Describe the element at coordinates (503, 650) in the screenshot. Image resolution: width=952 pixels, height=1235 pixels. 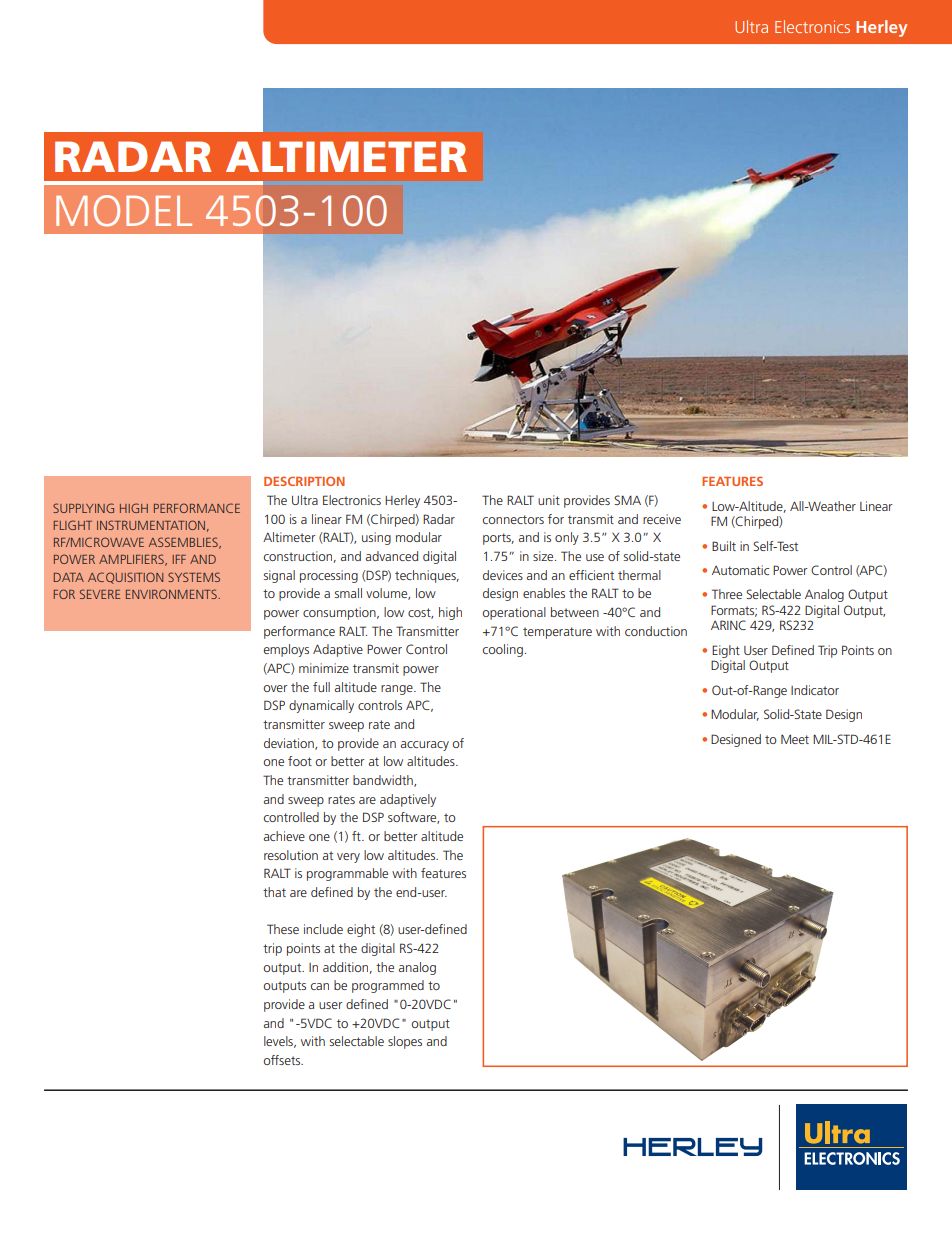
I see `cooling` at that location.
